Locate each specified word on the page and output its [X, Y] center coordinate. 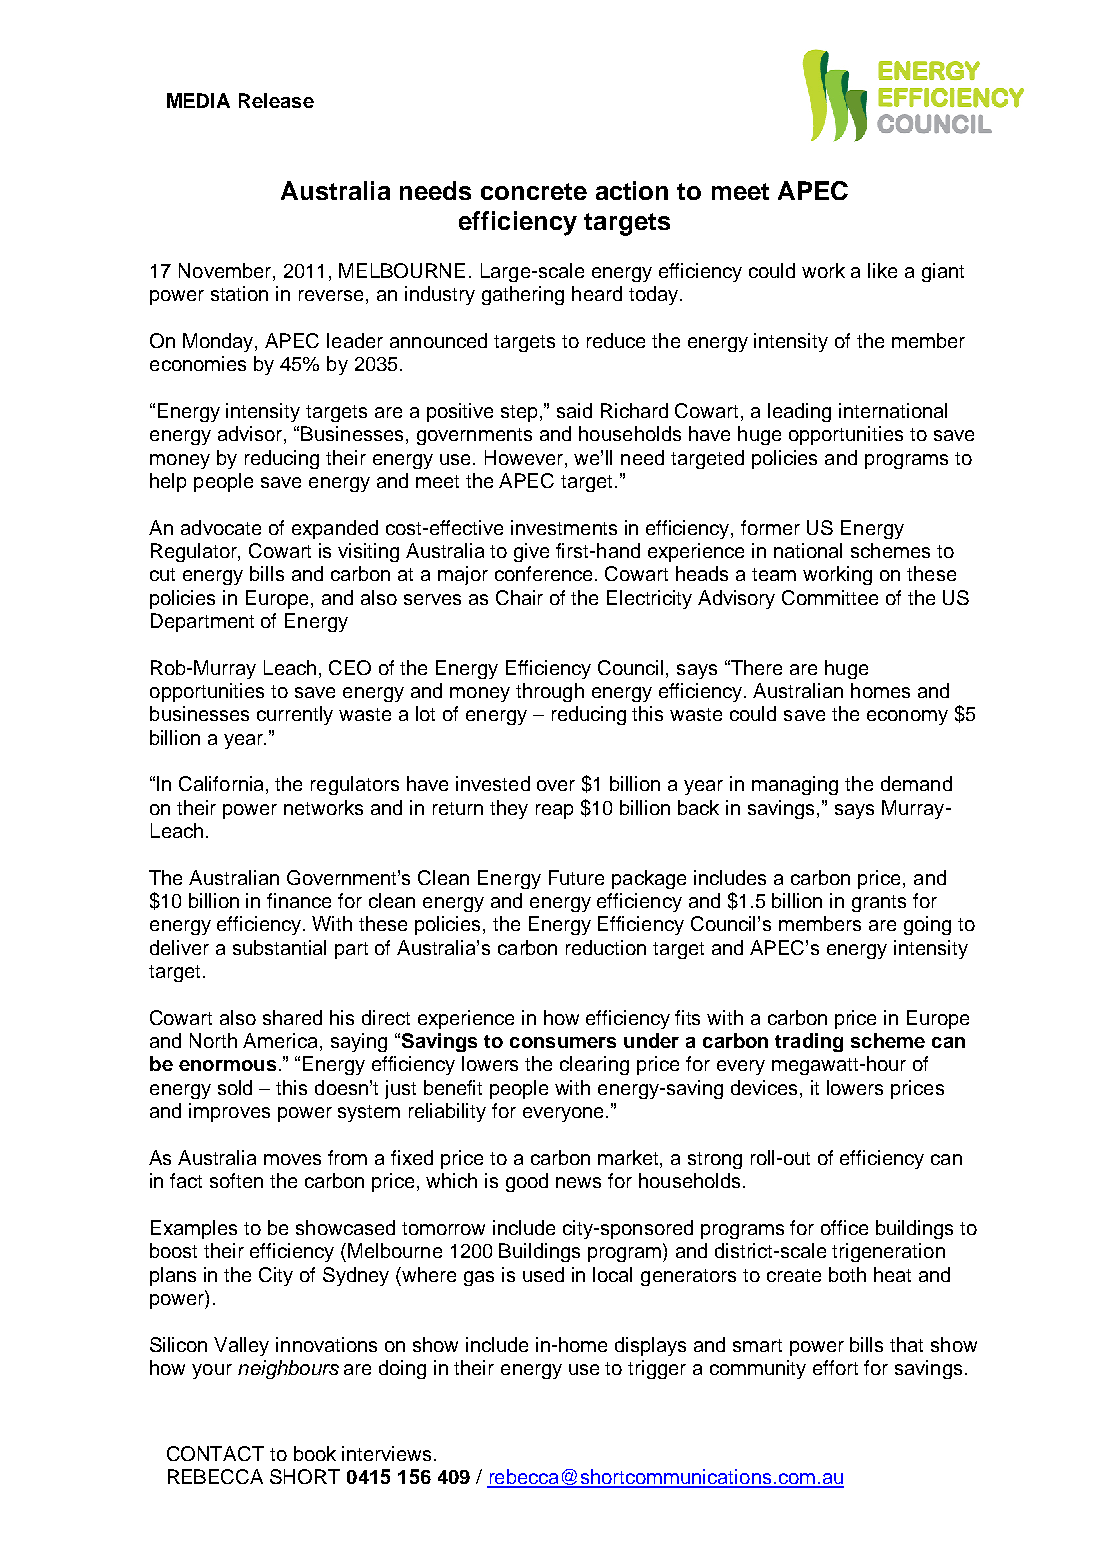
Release [276, 100]
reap [554, 811]
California [221, 783]
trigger [657, 1369]
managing [795, 785]
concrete [534, 191]
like [882, 270]
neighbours [288, 1369]
